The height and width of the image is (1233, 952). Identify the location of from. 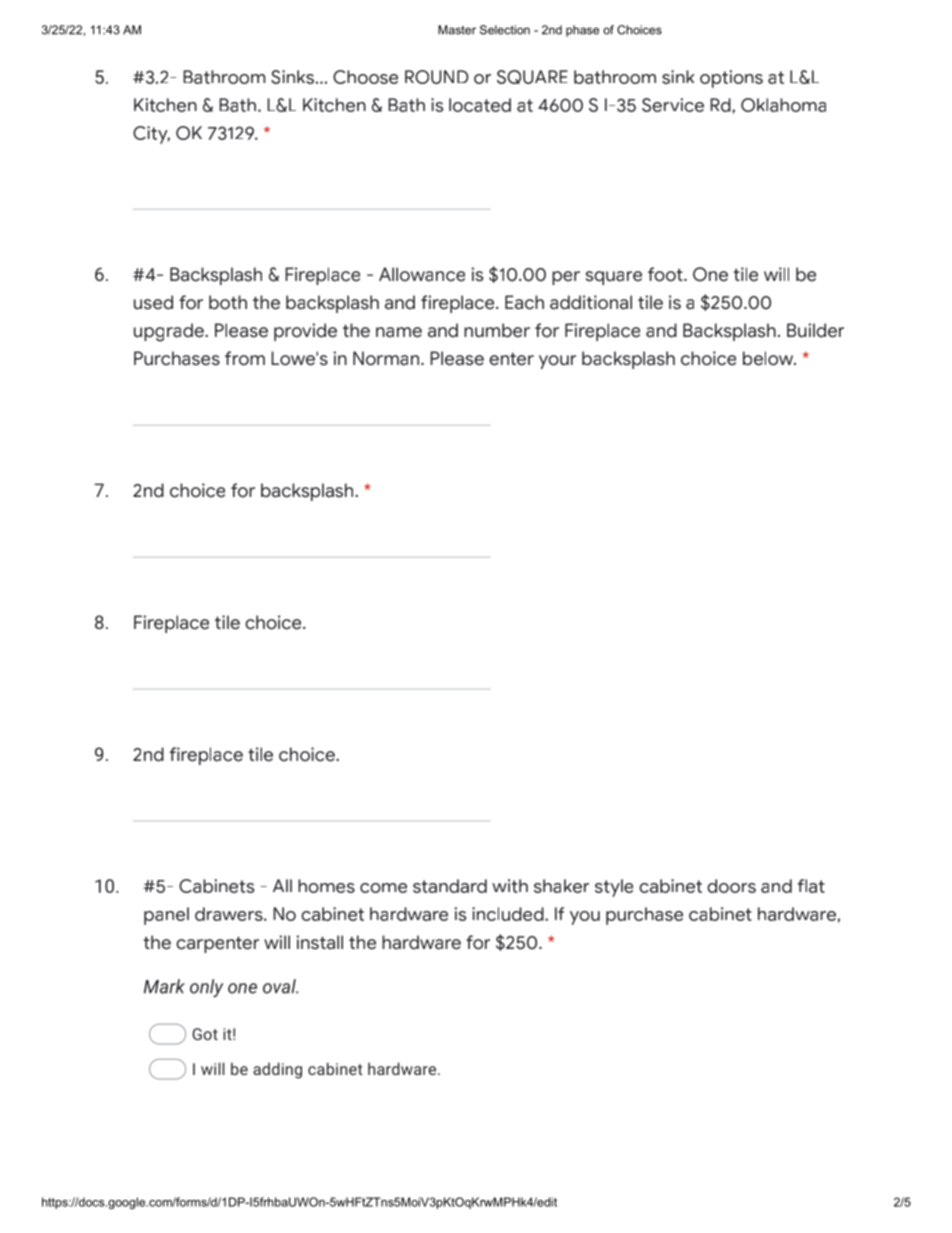
(245, 358).
